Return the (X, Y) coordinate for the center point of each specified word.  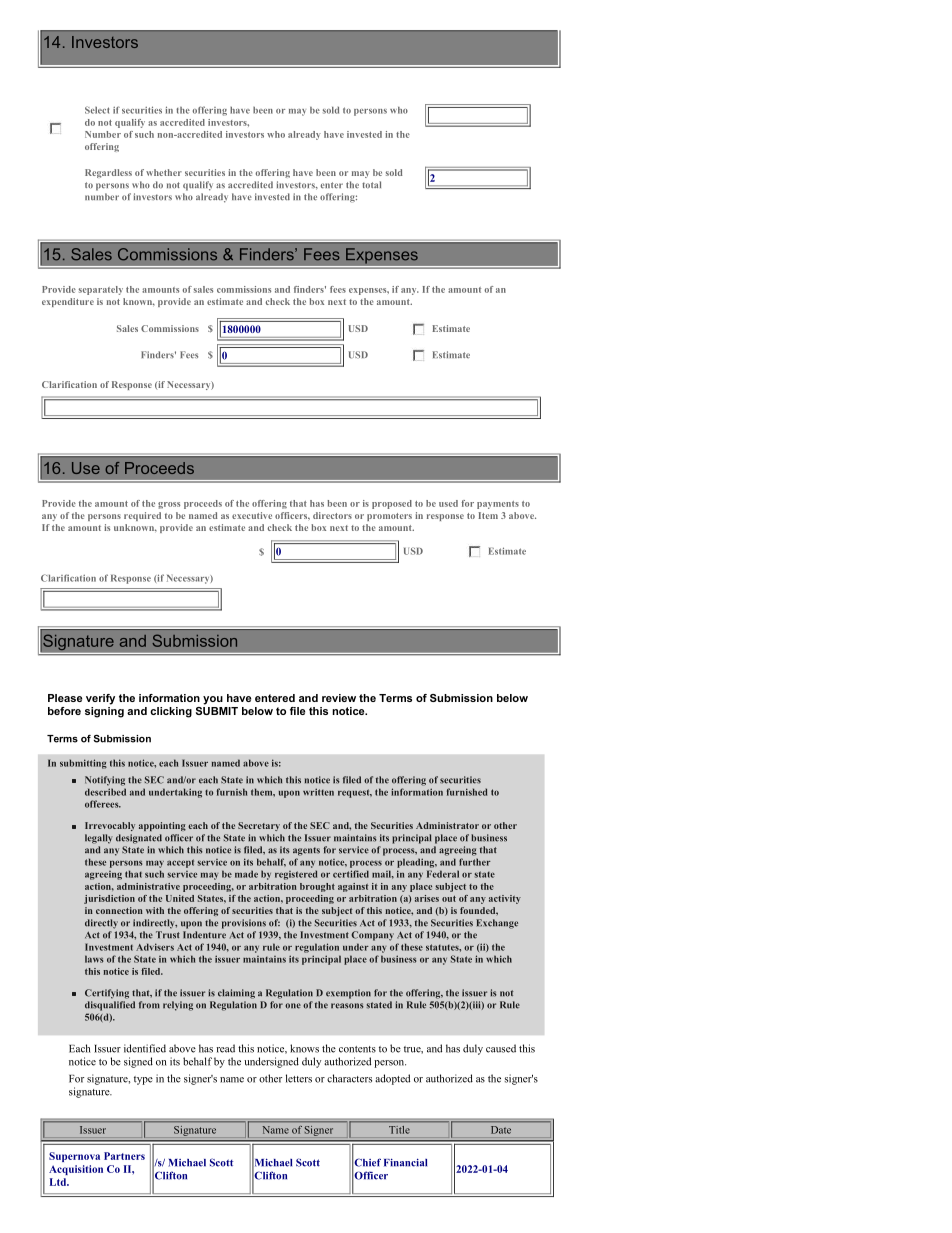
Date (501, 1130)
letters (299, 1078)
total (371, 184)
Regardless (108, 173)
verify (100, 699)
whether (164, 172)
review (339, 698)
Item (488, 515)
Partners (124, 1156)
